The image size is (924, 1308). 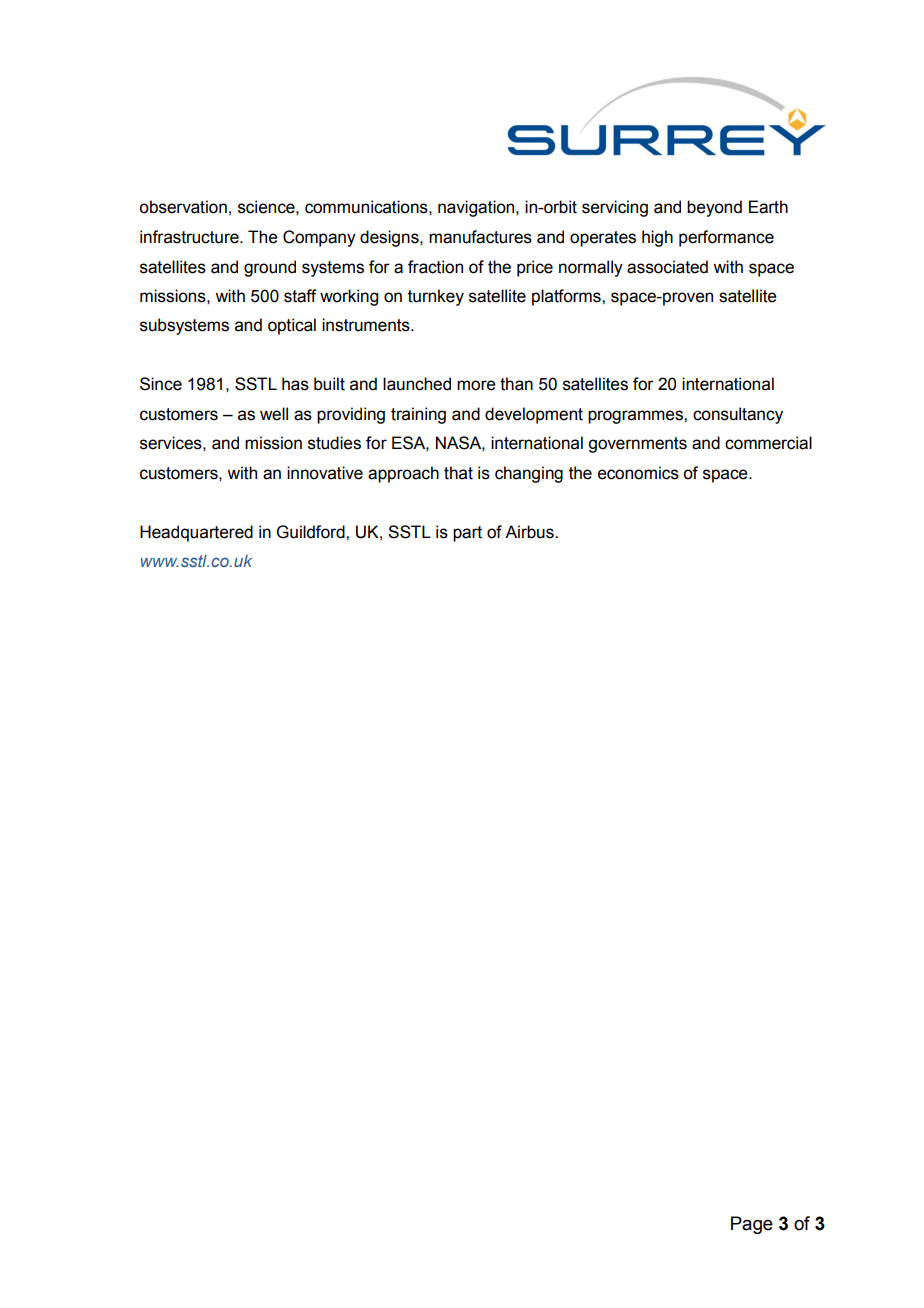 What do you see at coordinates (752, 1225) in the screenshot?
I see `Page` at bounding box center [752, 1225].
